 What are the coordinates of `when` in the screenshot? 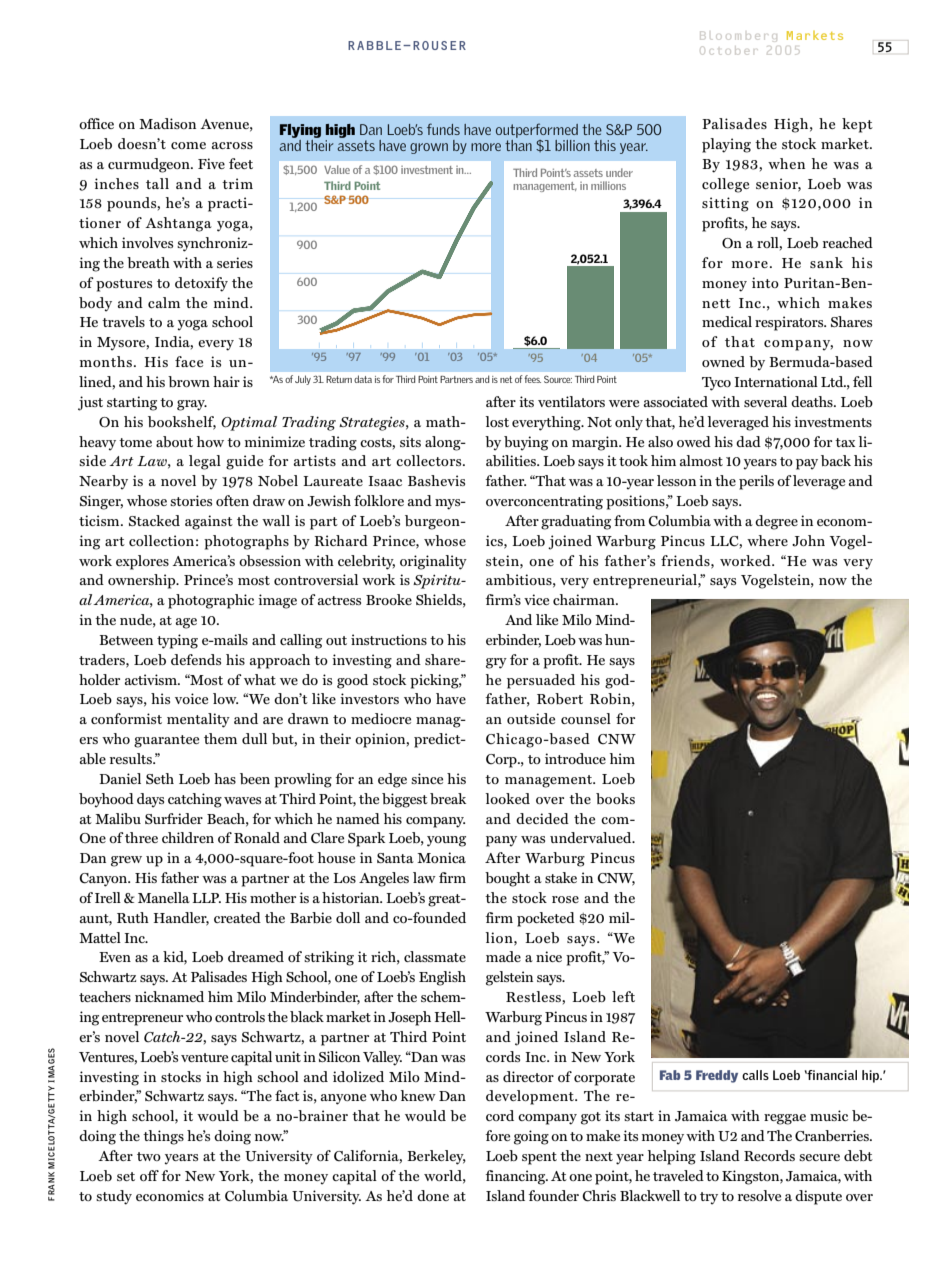 It's located at (786, 163).
